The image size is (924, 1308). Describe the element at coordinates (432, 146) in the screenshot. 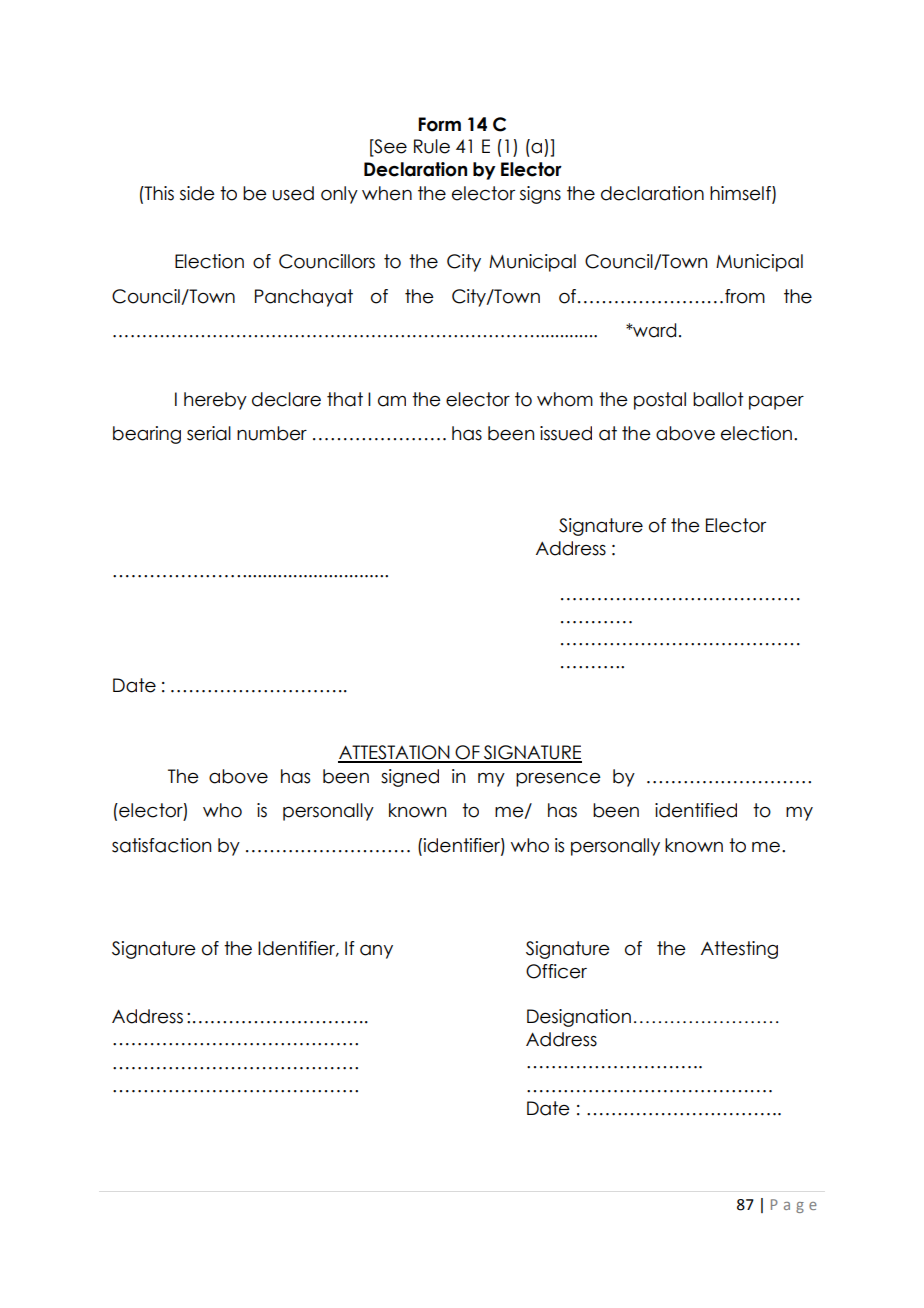

I see `Rule` at that location.
